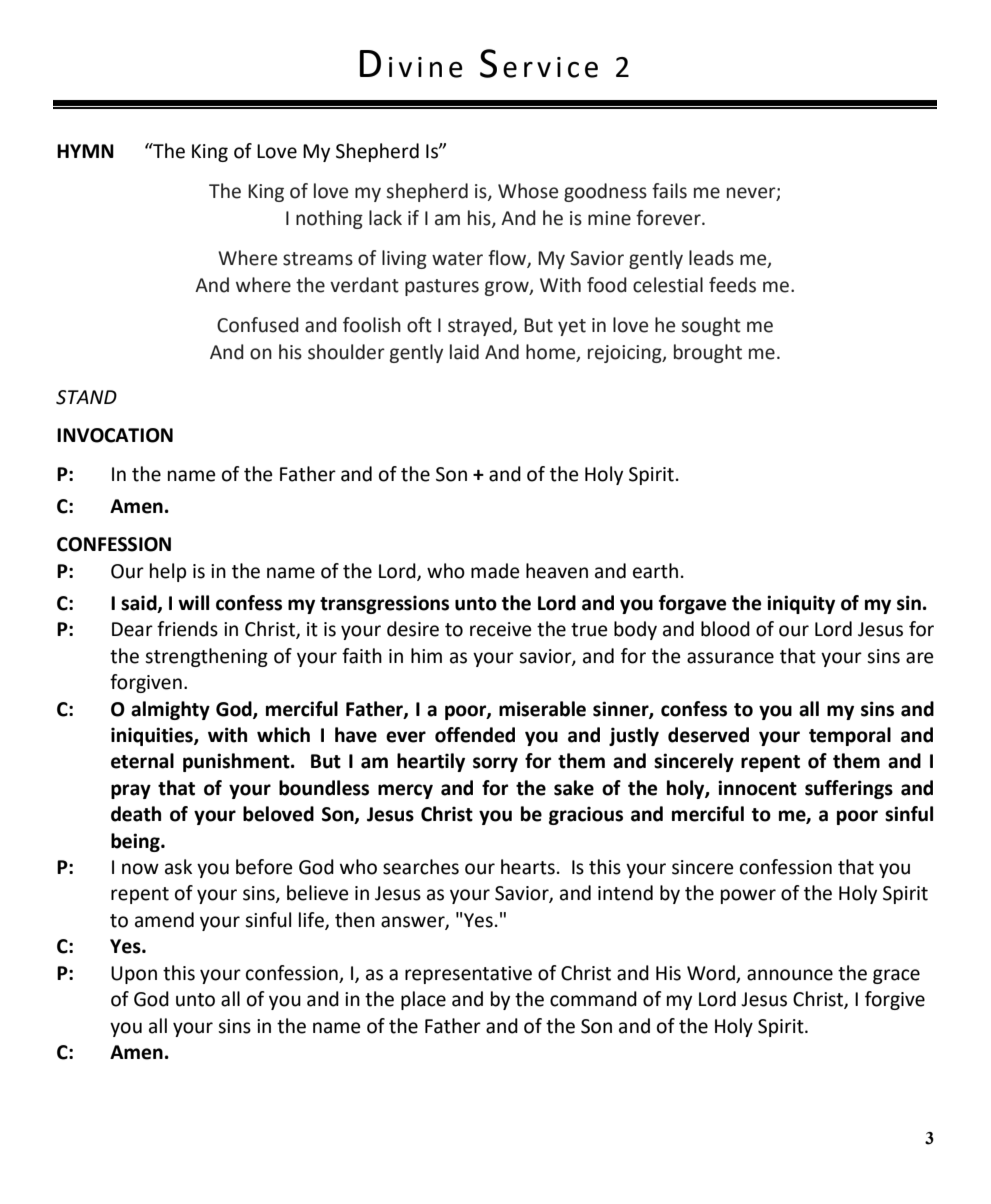 The image size is (991, 1204). Describe the element at coordinates (464, 352) in the page. I see `laid` at that location.
